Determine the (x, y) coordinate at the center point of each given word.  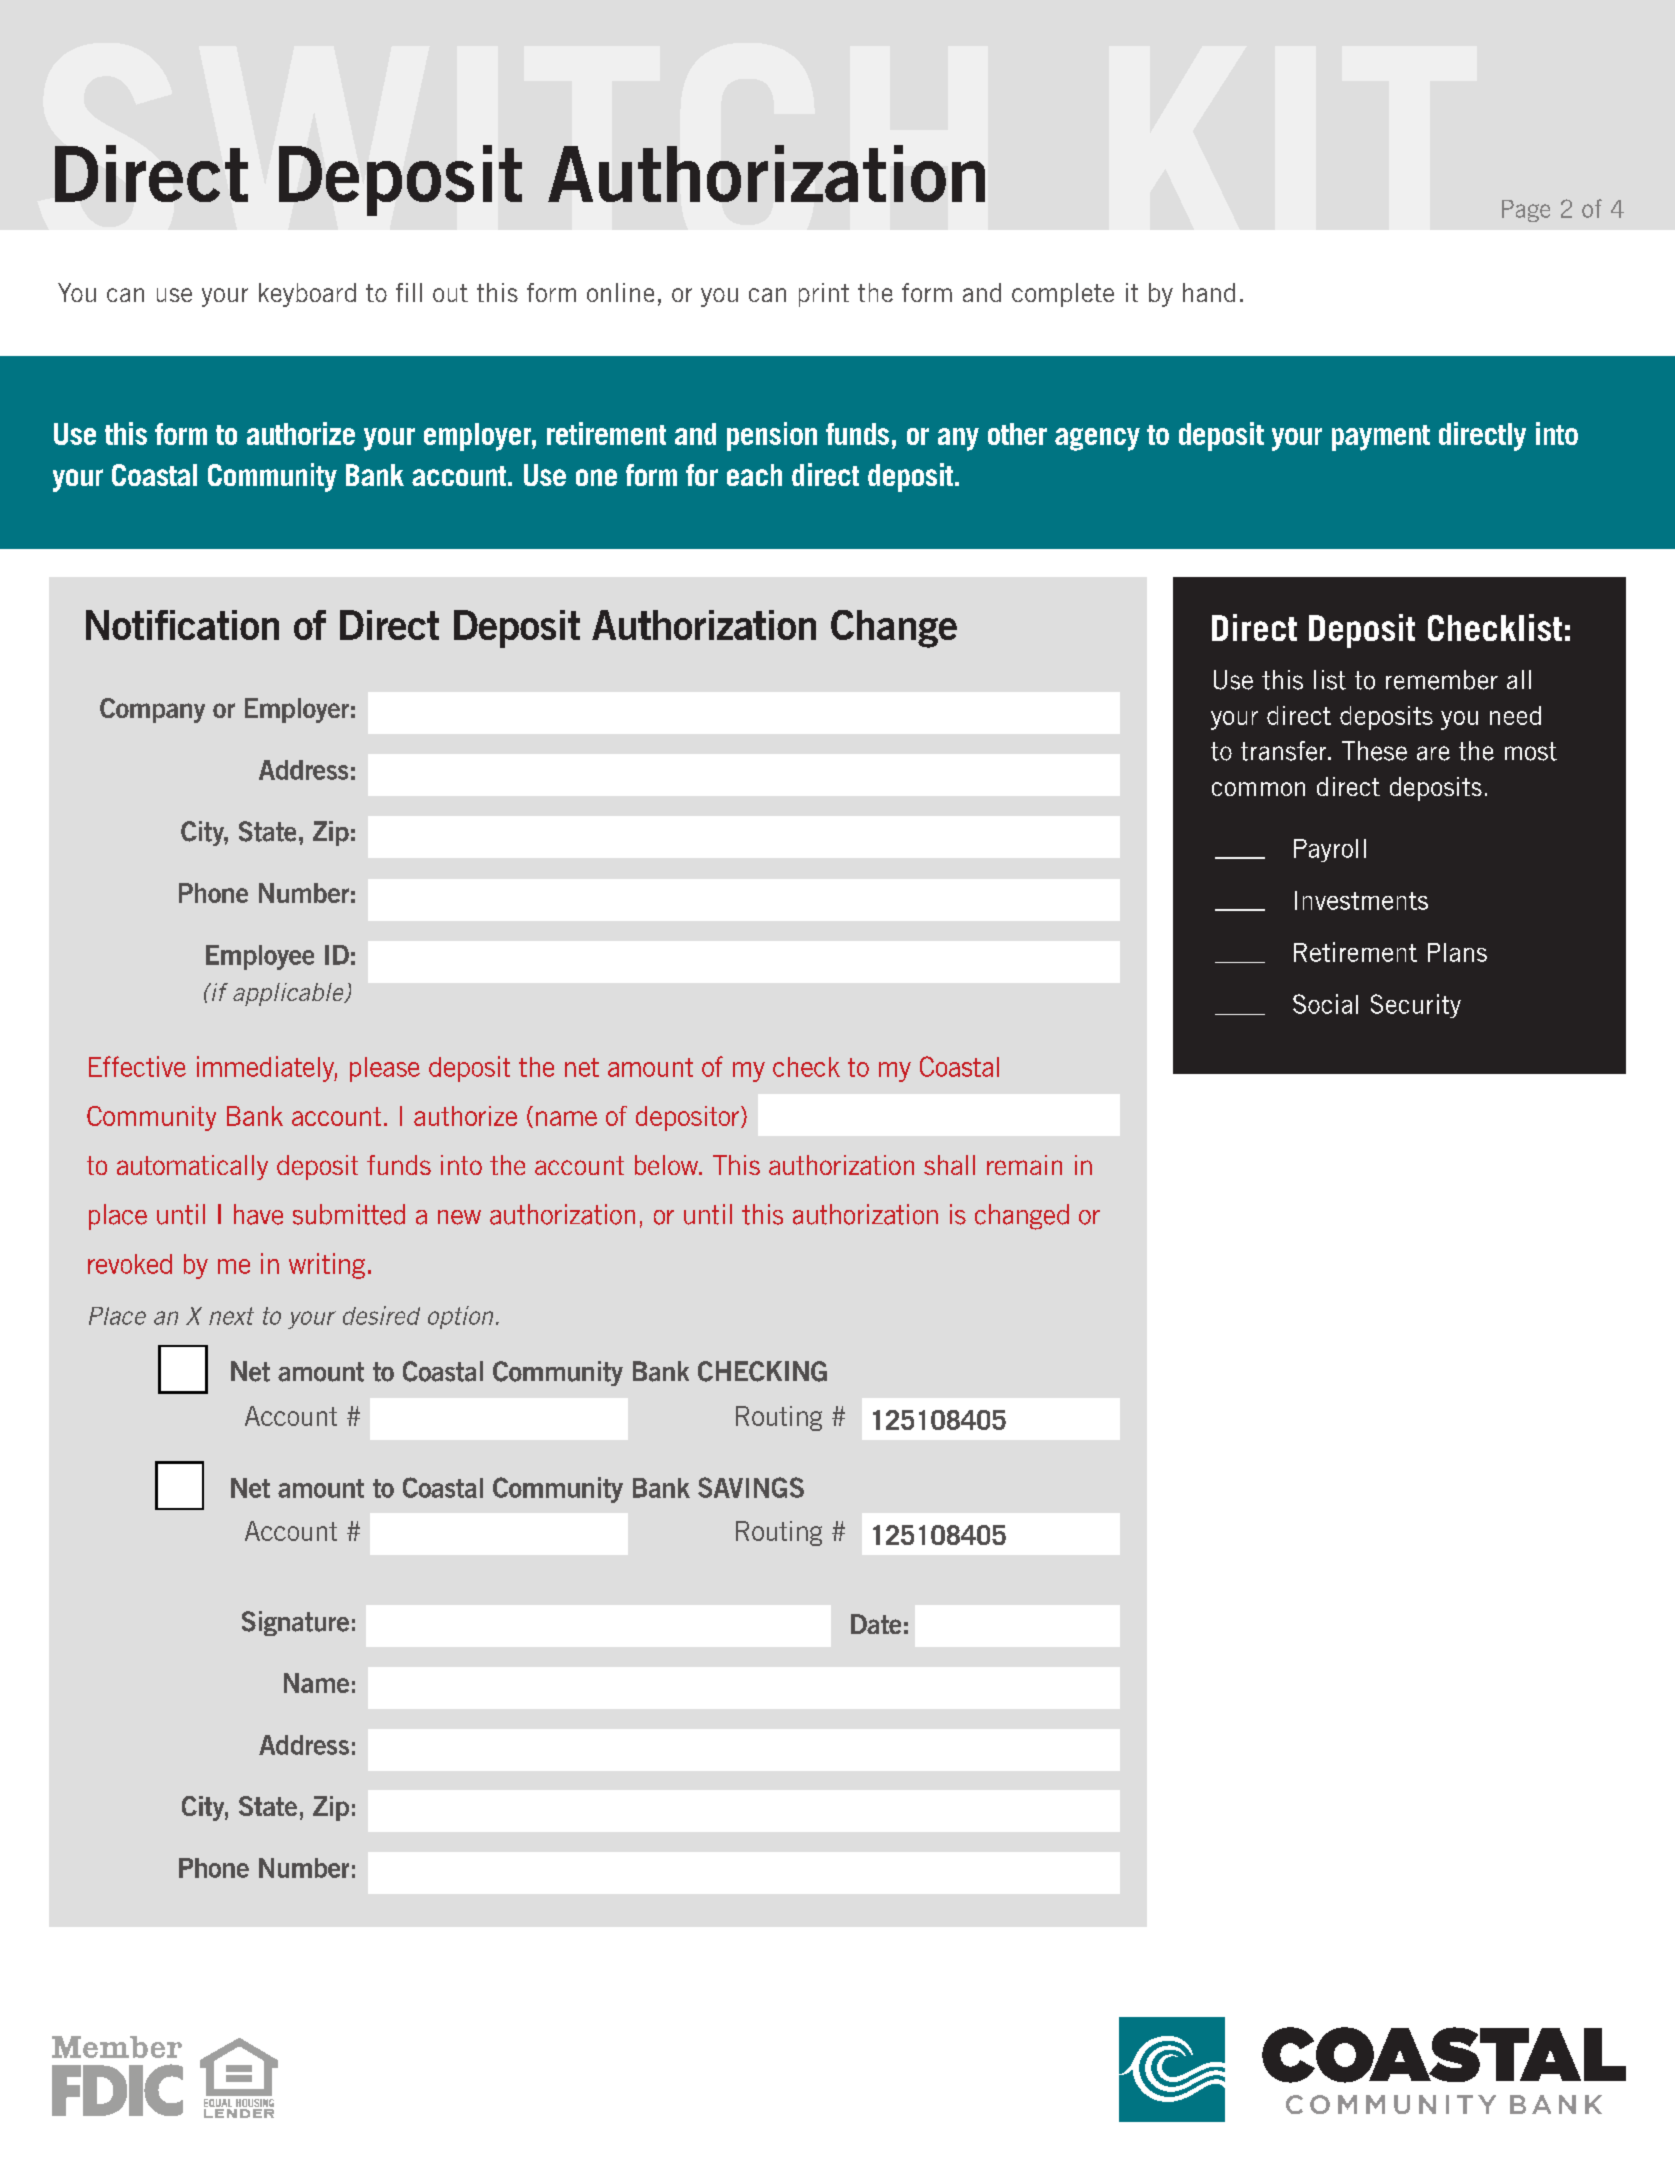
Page (1526, 211)
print (824, 295)
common (1258, 789)
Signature (295, 1623)
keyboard (307, 295)
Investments (1361, 900)
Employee (260, 957)
